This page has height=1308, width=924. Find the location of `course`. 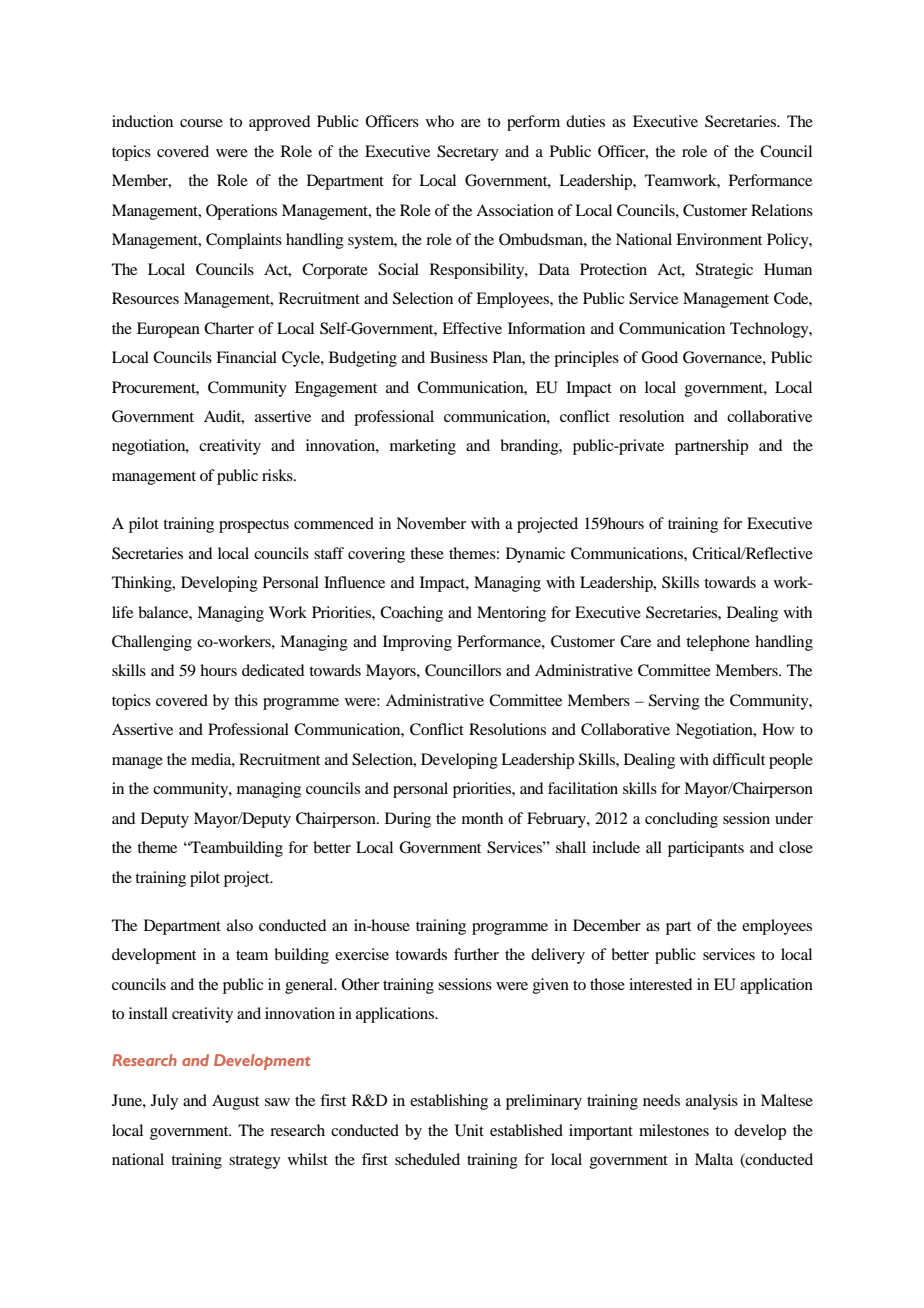

course is located at coordinates (201, 123).
